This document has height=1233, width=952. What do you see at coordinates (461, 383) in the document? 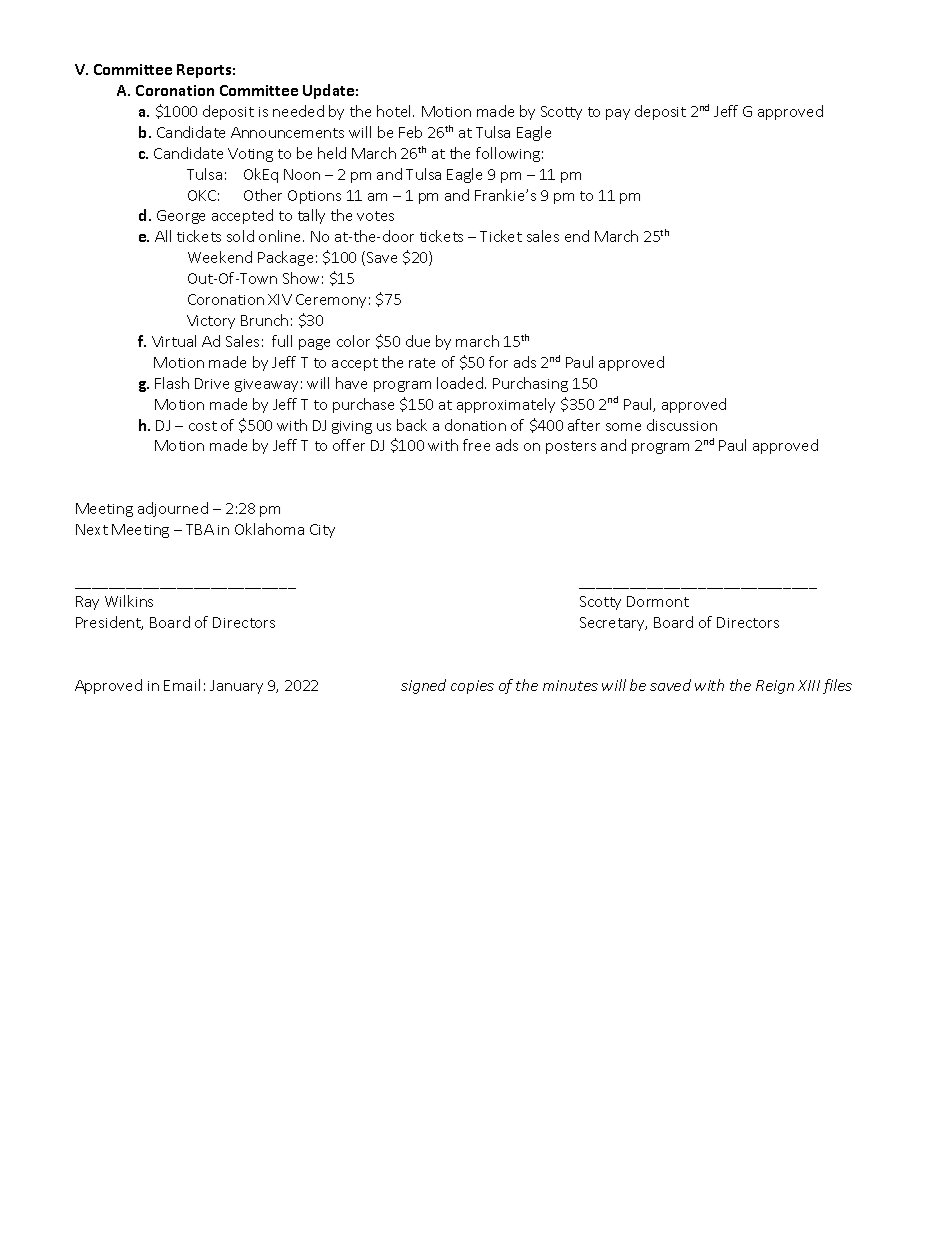
I see `loaded` at bounding box center [461, 383].
